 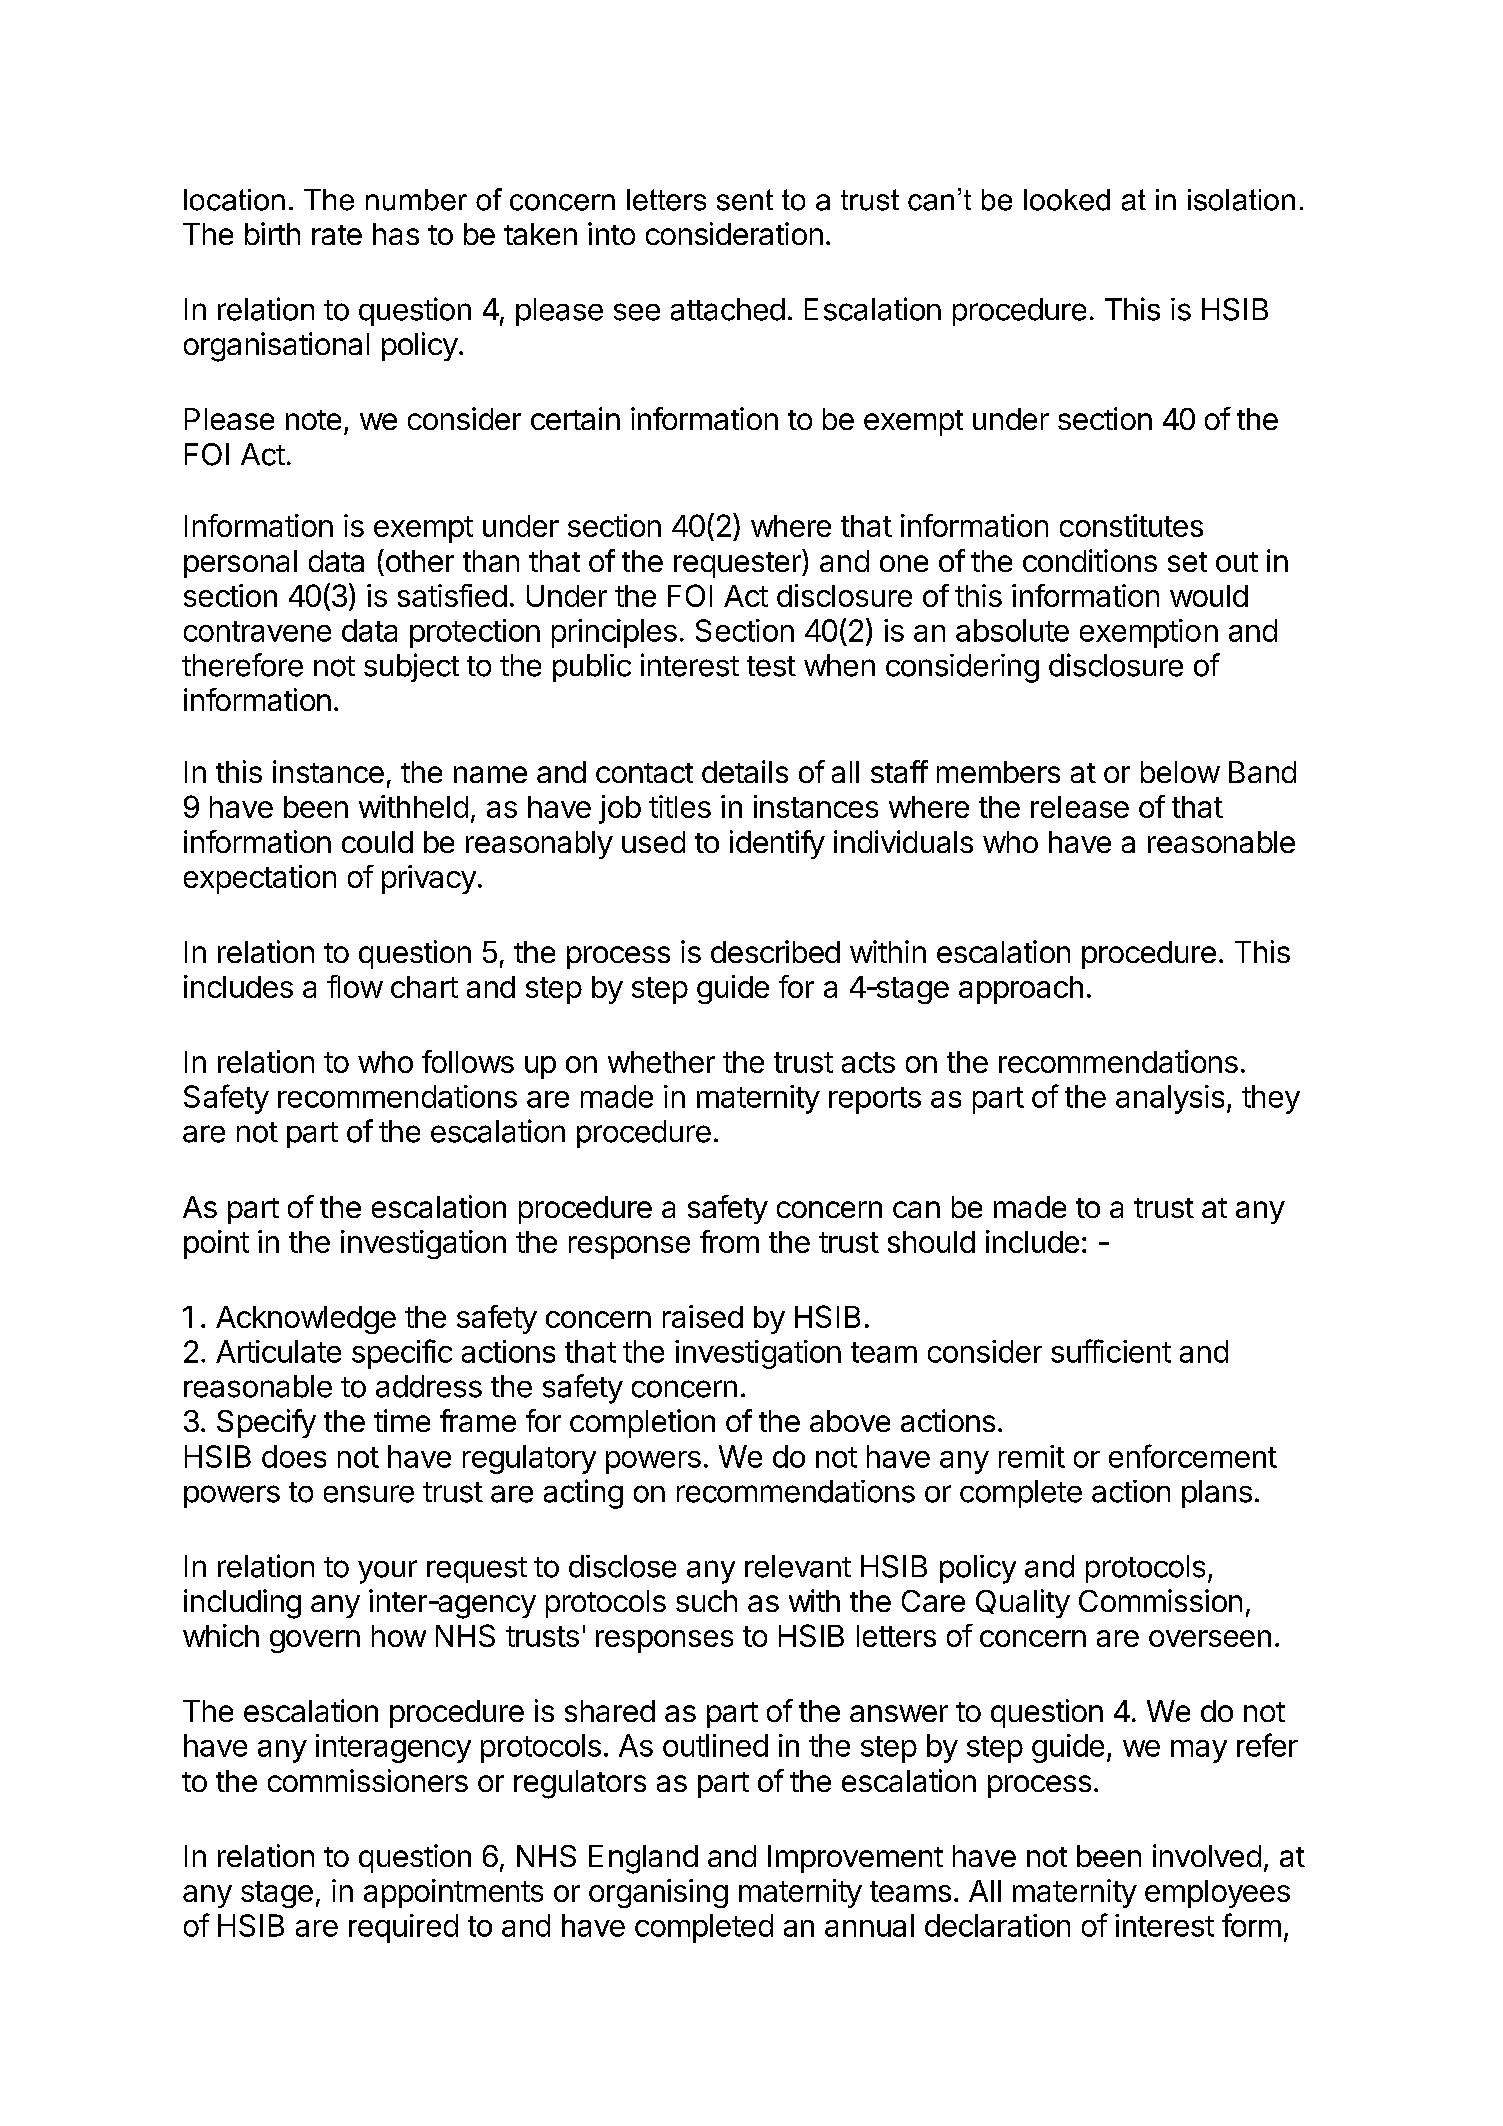 I want to click on rate, so click(x=337, y=235).
